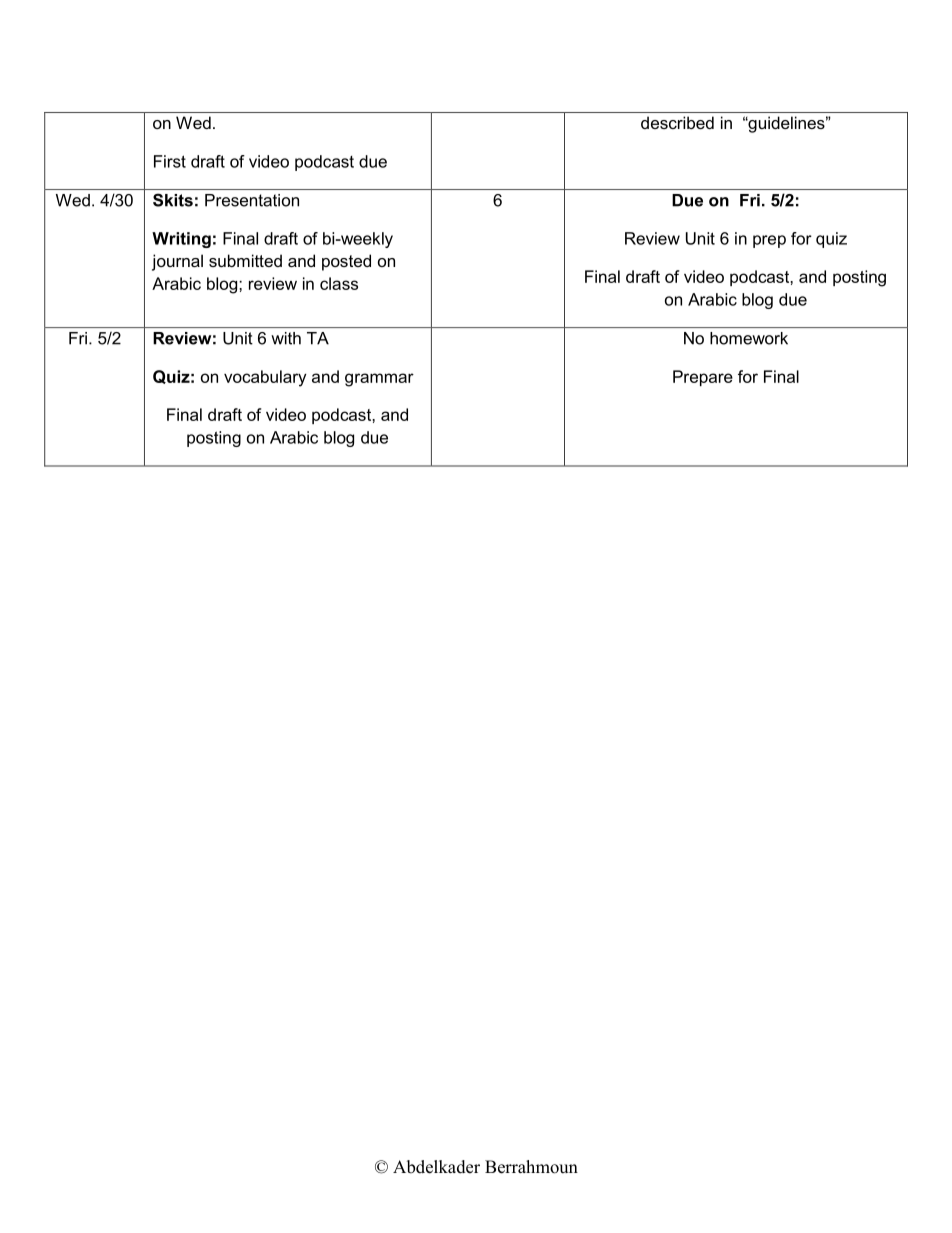 The height and width of the page is (1233, 952). I want to click on Writing, so click(181, 240).
